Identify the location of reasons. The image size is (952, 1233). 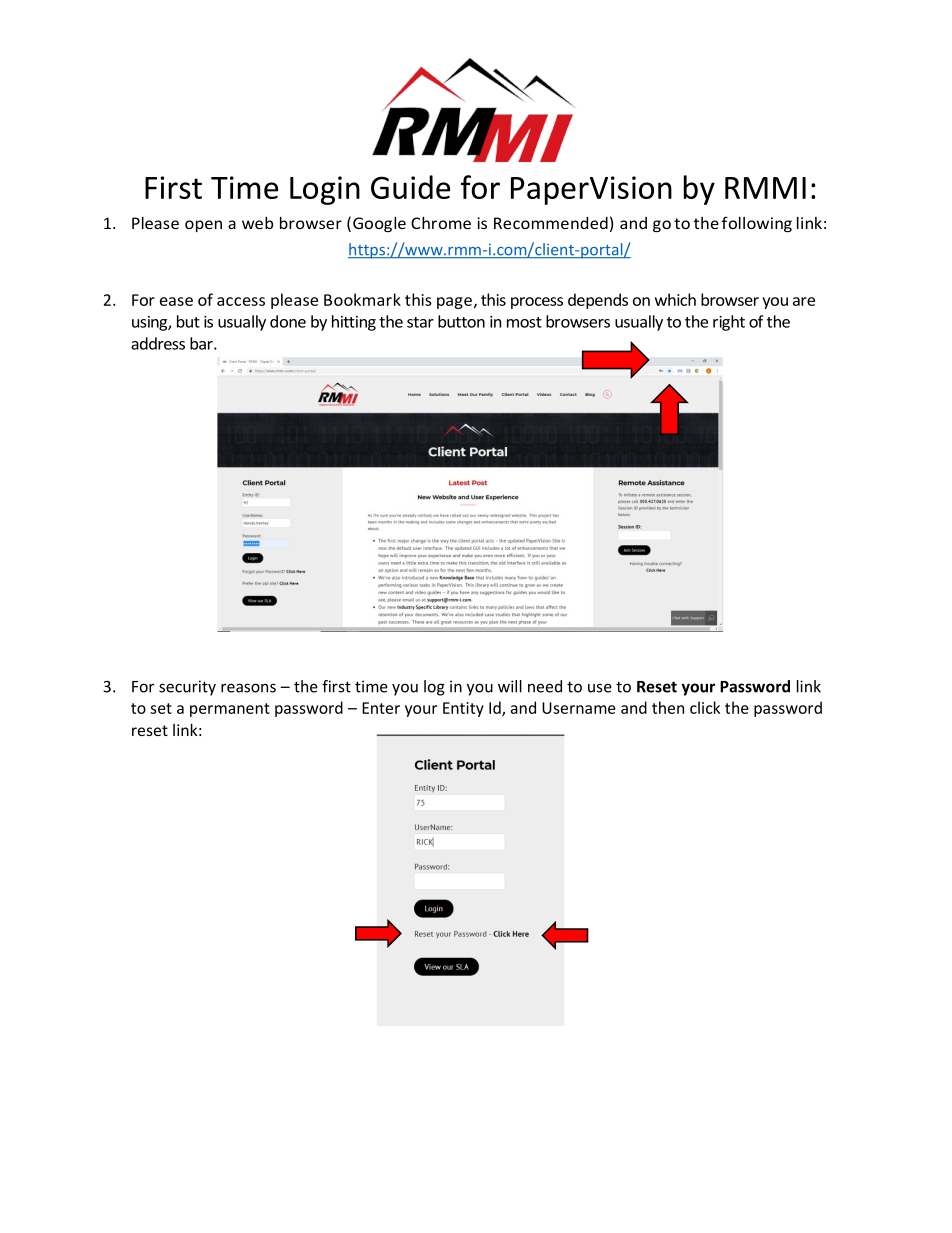
(248, 688).
